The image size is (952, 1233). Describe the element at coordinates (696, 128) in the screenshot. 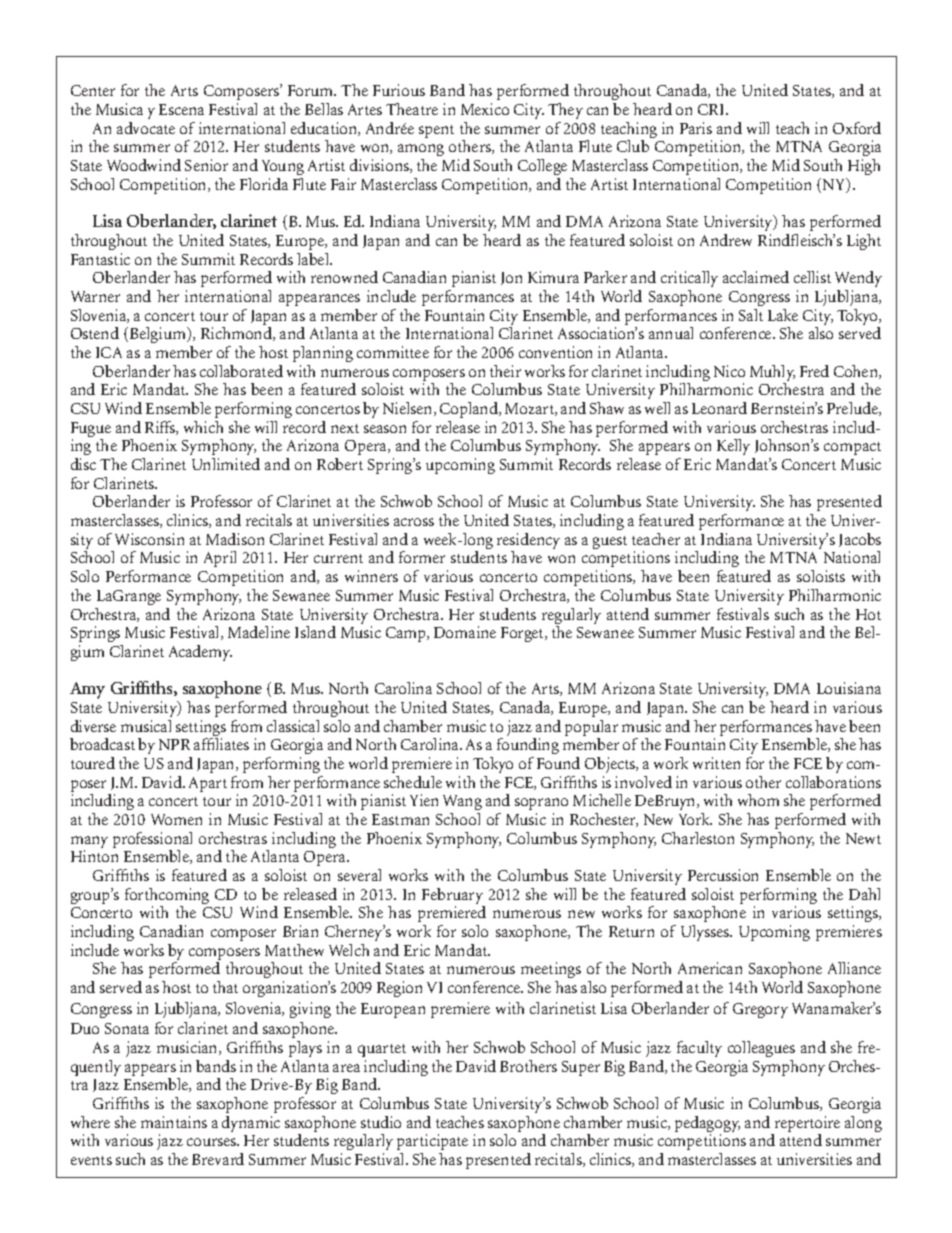

I see `Paris` at that location.
